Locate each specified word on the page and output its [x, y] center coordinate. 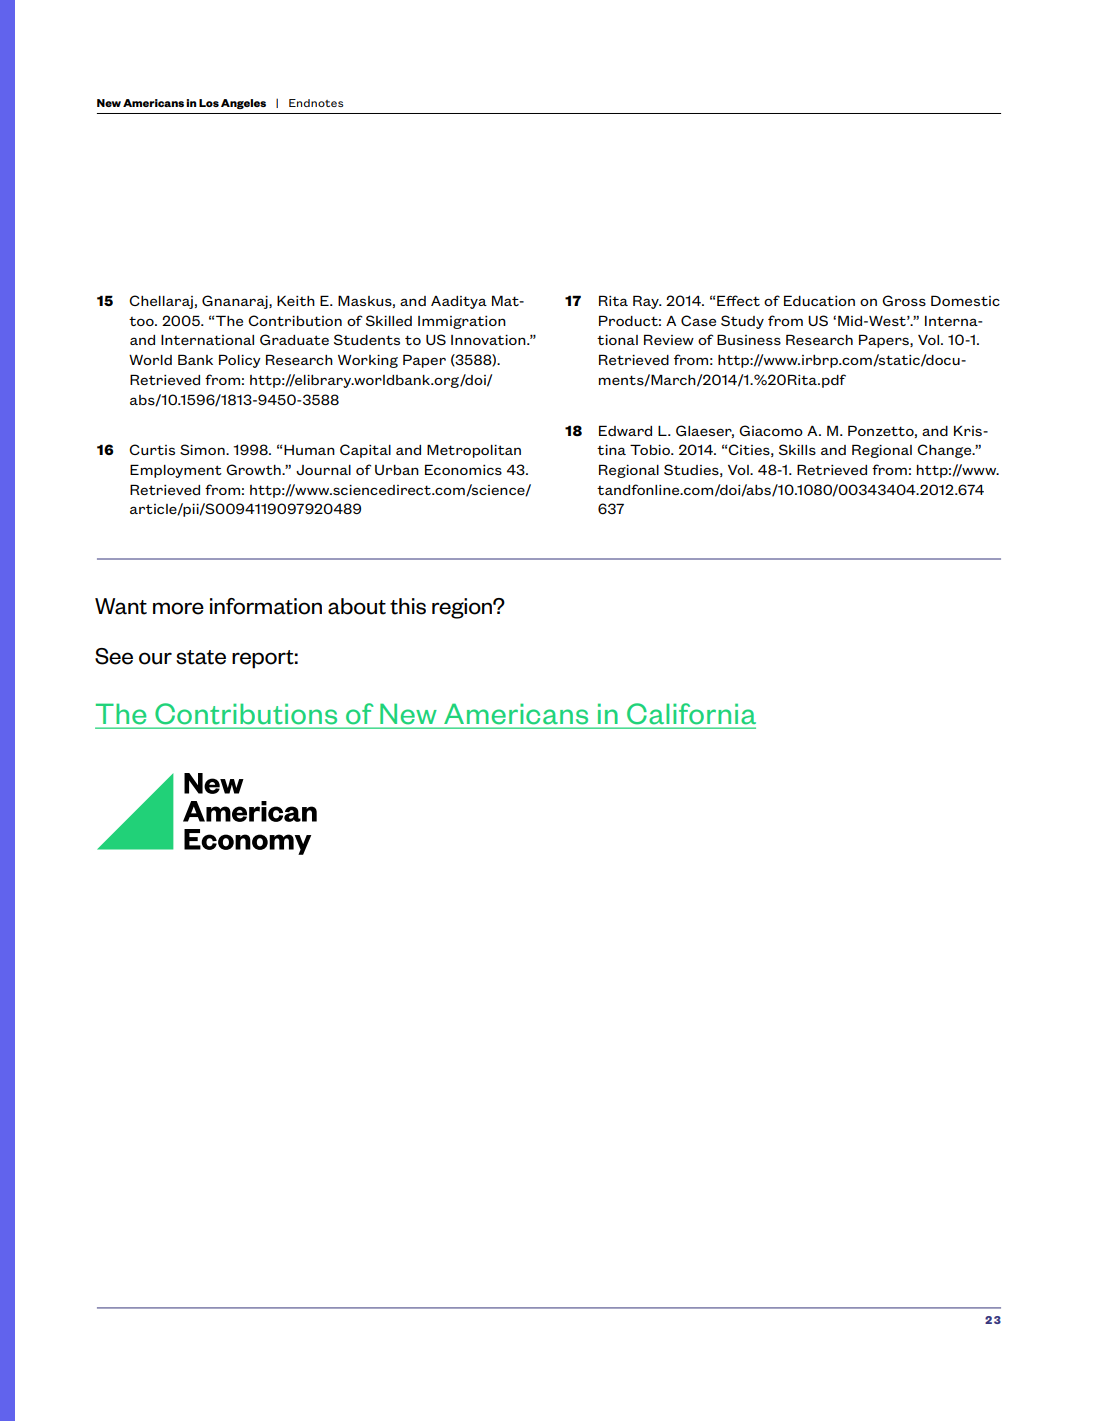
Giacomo [771, 430]
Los [209, 103]
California [691, 714]
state [201, 657]
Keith [296, 301]
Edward [625, 430]
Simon [203, 449]
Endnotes [316, 103]
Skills [797, 449]
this [408, 606]
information [266, 606]
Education [819, 300]
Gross [904, 300]
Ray [647, 302]
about [357, 606]
